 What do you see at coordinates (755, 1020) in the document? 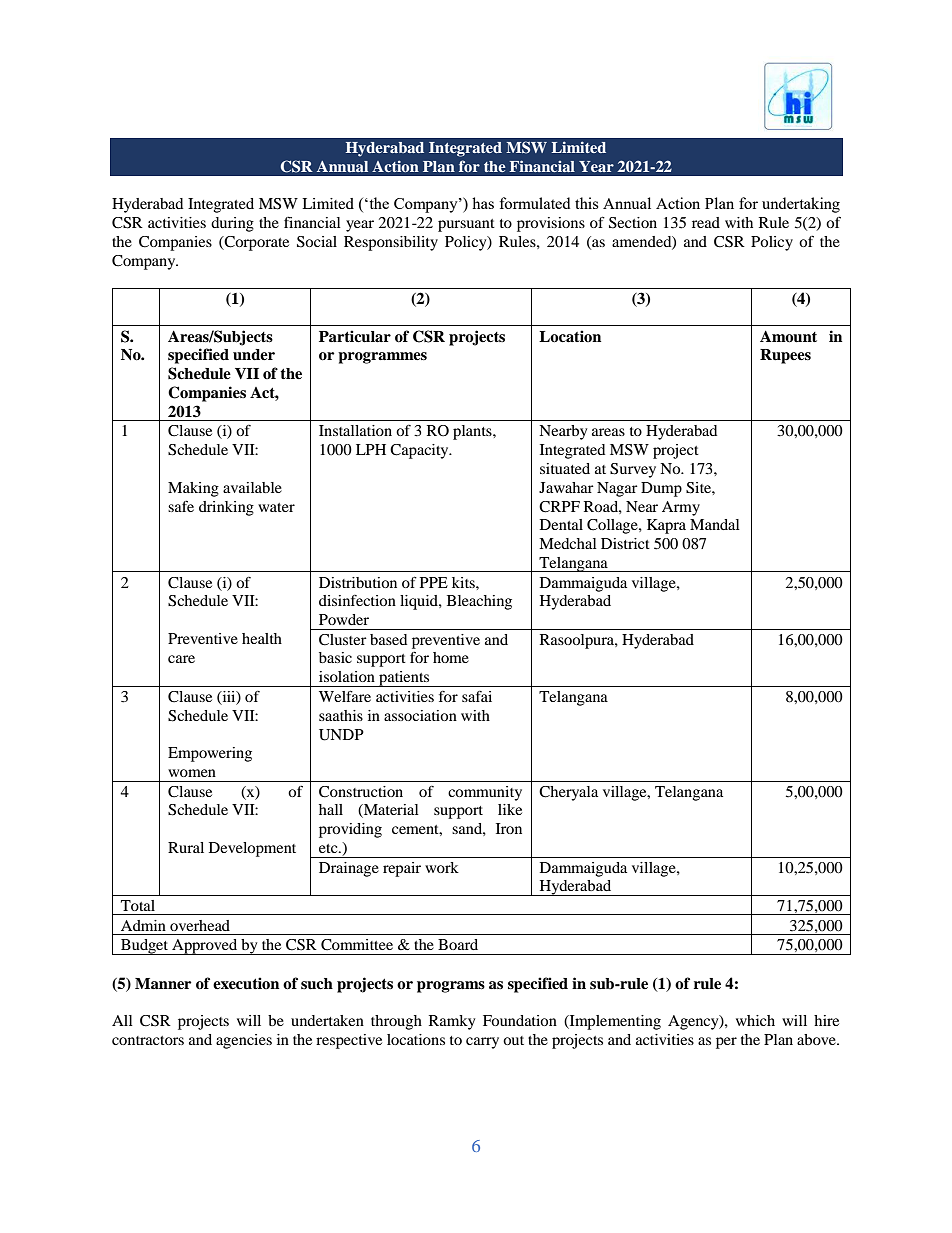
I see `which` at bounding box center [755, 1020].
